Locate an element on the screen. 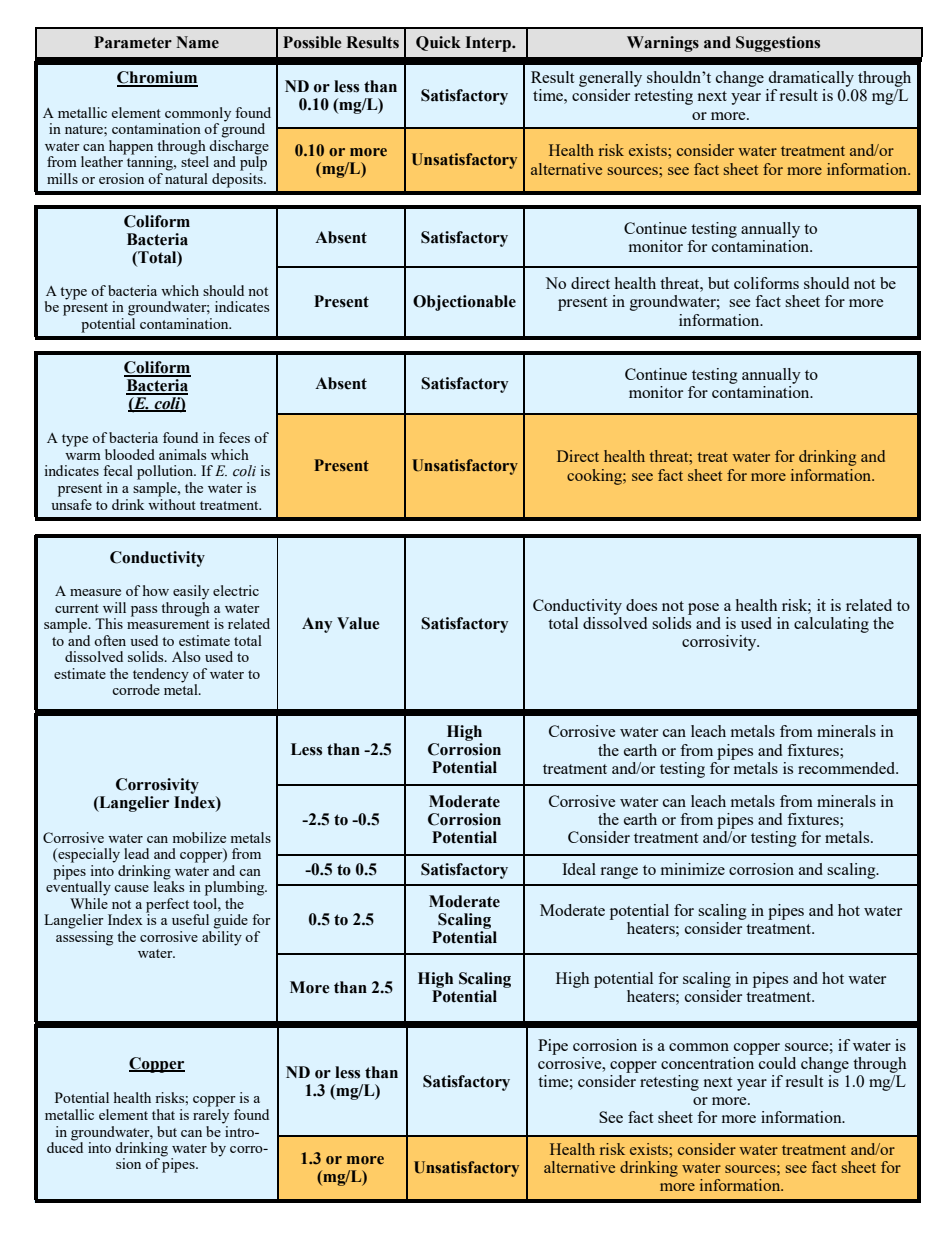 This screenshot has height=1233, width=952. animals is located at coordinates (182, 454).
